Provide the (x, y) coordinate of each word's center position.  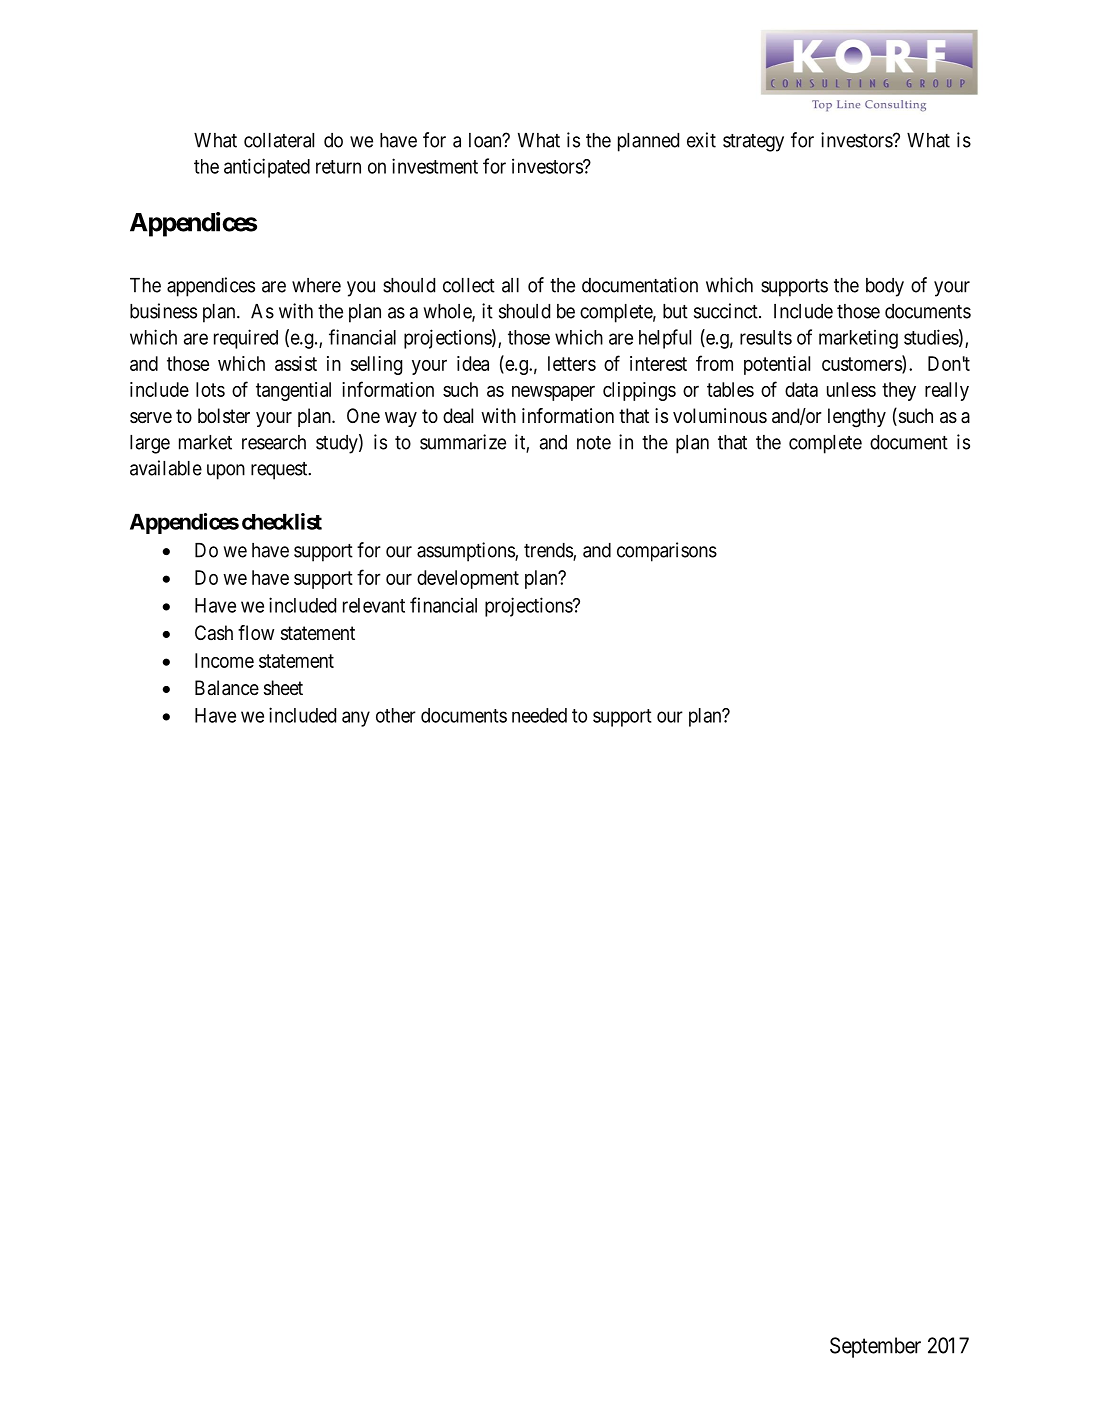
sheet (283, 688)
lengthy (857, 418)
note (594, 443)
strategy (753, 143)
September (875, 1347)
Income (224, 660)
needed (539, 715)
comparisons (667, 552)
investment (435, 166)
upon (226, 472)
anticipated (267, 168)
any (356, 719)
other (396, 715)
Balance (227, 688)
